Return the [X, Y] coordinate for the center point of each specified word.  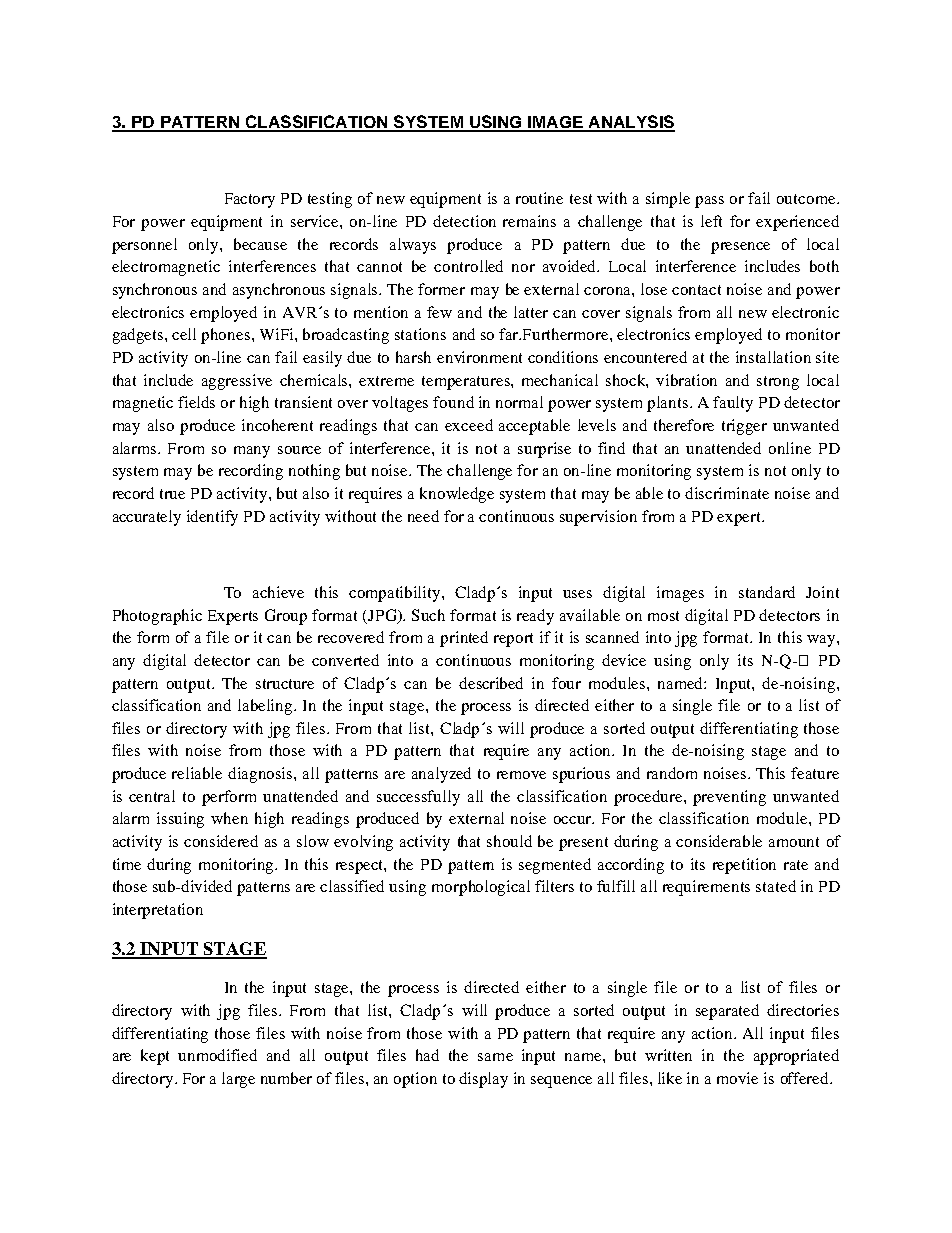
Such [428, 615]
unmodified [217, 1055]
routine [539, 198]
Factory [250, 200]
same [495, 1057]
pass [709, 202]
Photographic [157, 617]
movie [737, 1078]
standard [767, 592]
